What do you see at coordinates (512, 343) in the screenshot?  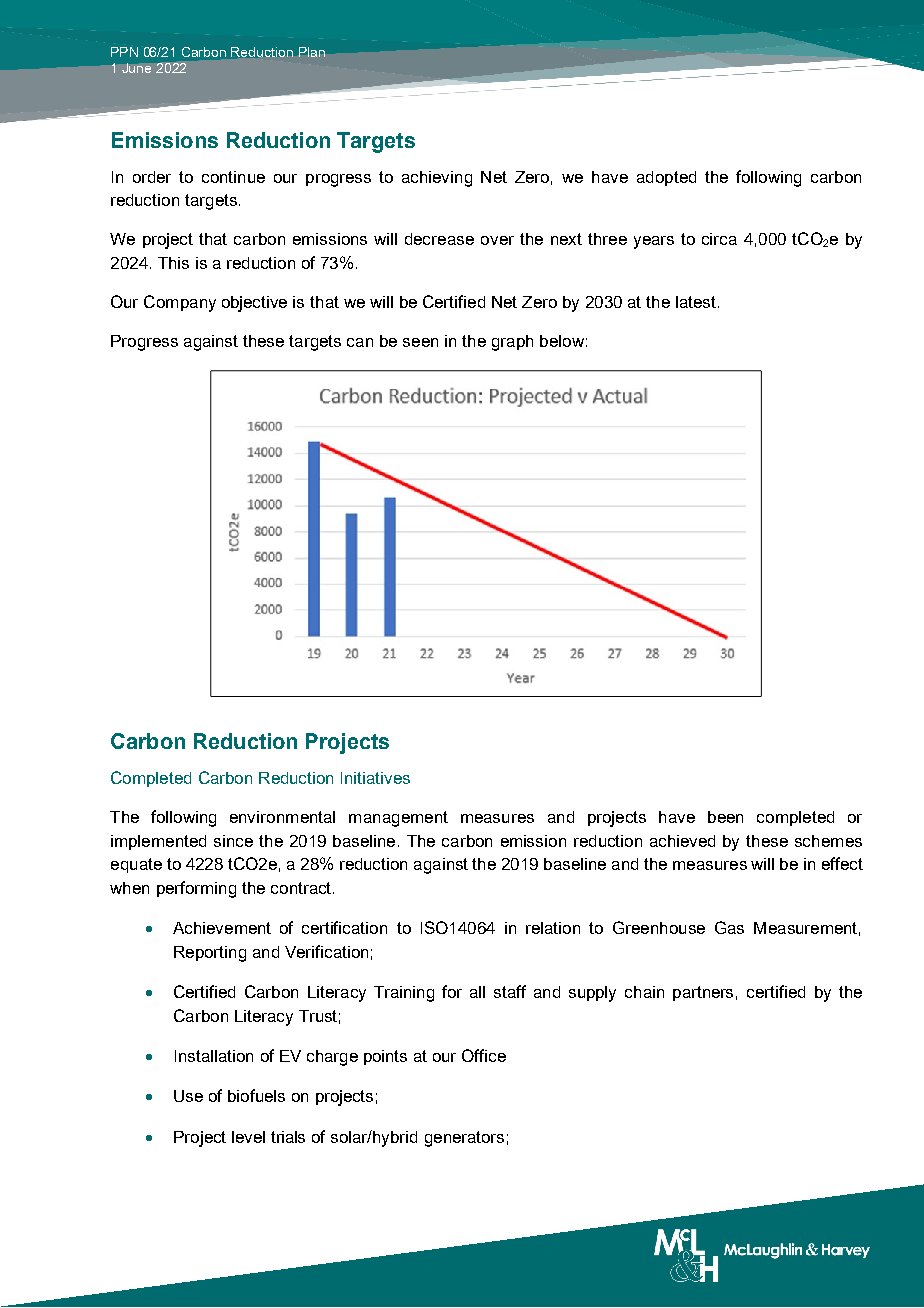 I see `graph` at bounding box center [512, 343].
